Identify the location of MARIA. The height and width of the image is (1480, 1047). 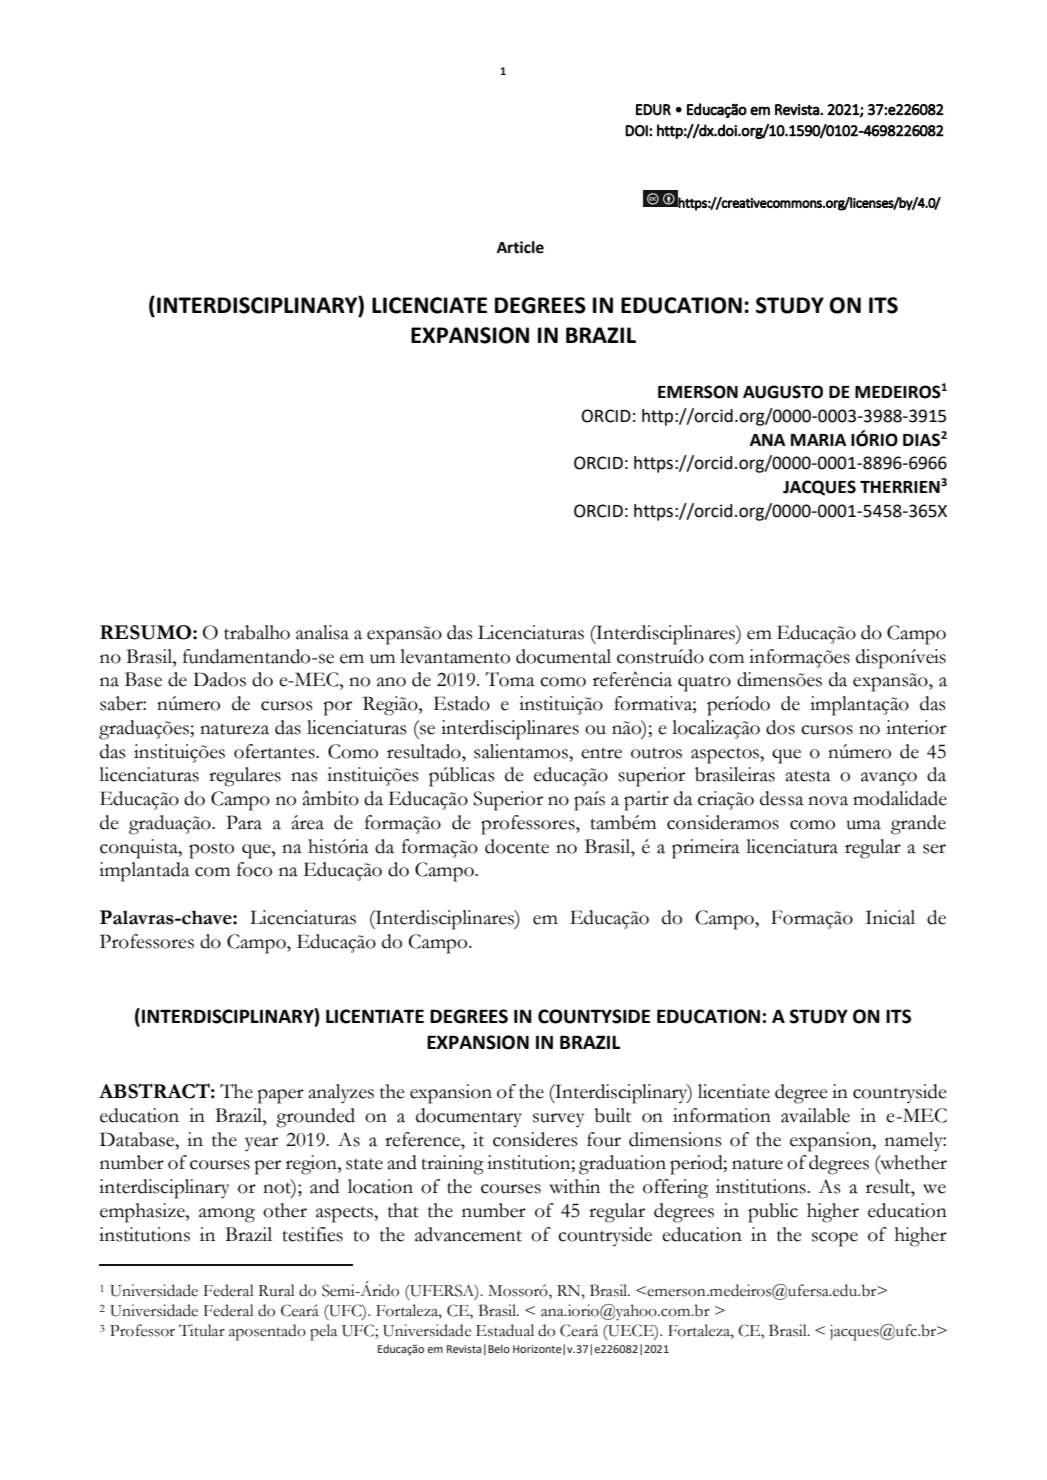
(819, 440).
